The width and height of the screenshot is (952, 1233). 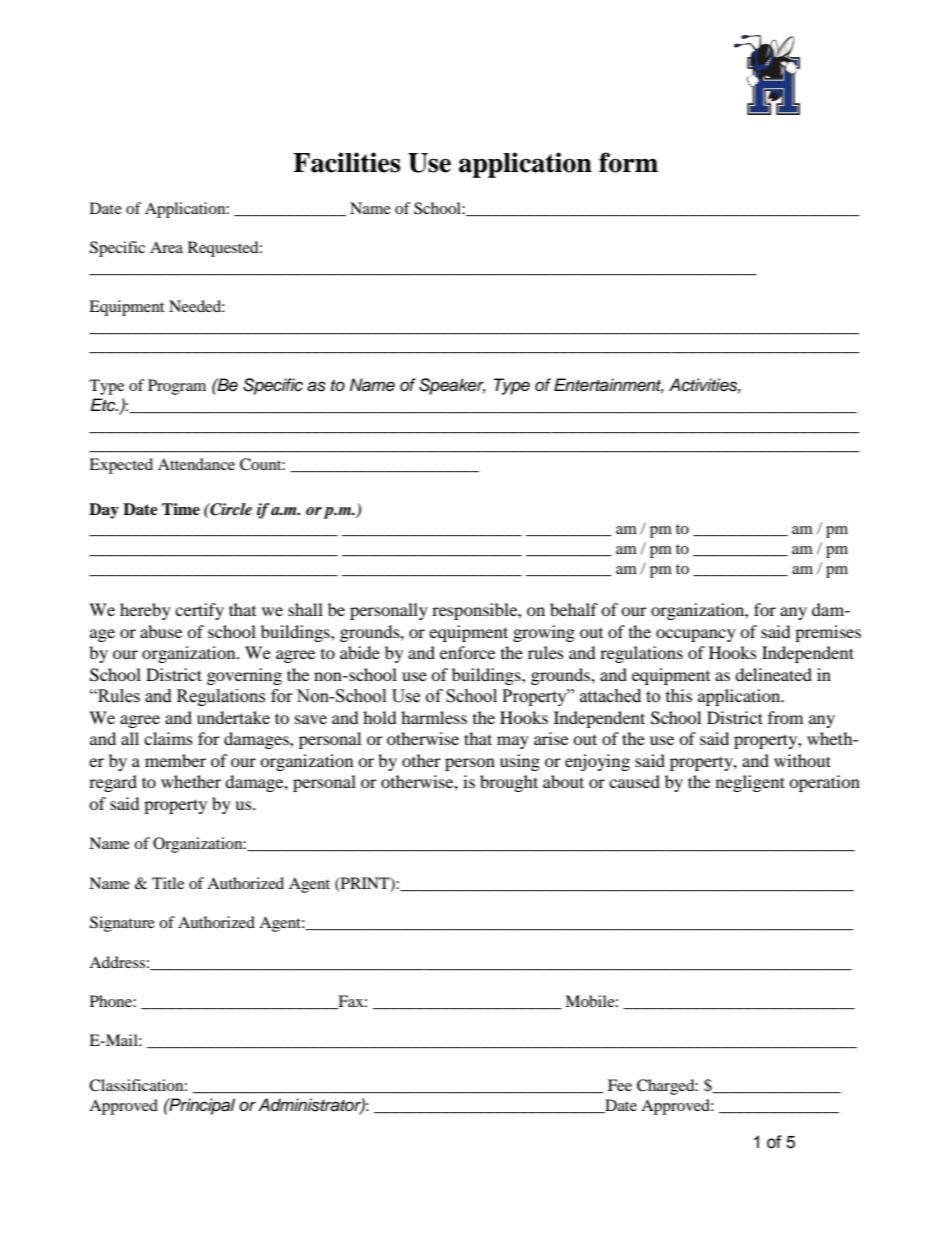 I want to click on Entertainment, so click(x=609, y=386).
